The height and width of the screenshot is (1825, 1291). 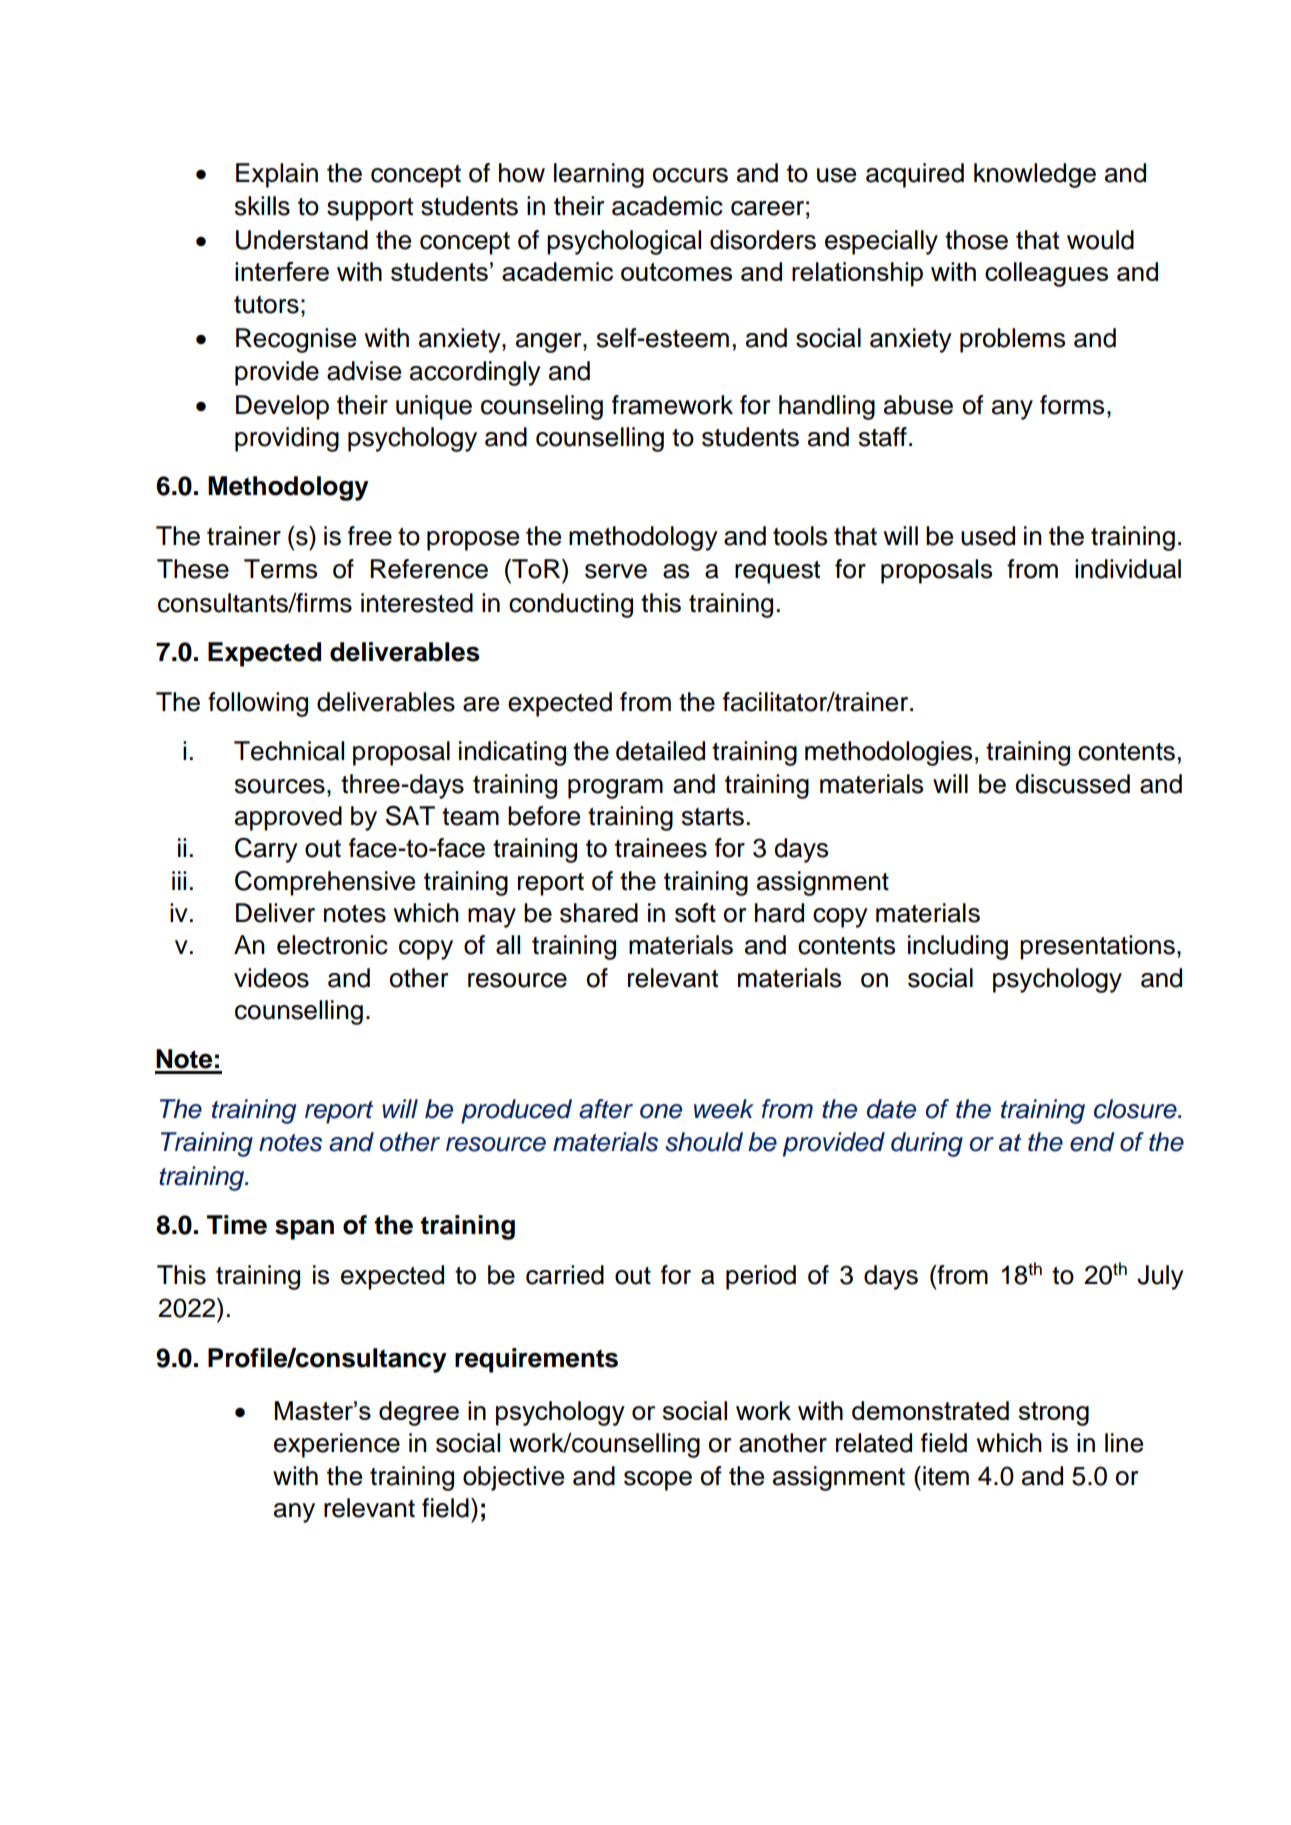 What do you see at coordinates (704, 1142) in the screenshot?
I see `should` at bounding box center [704, 1142].
